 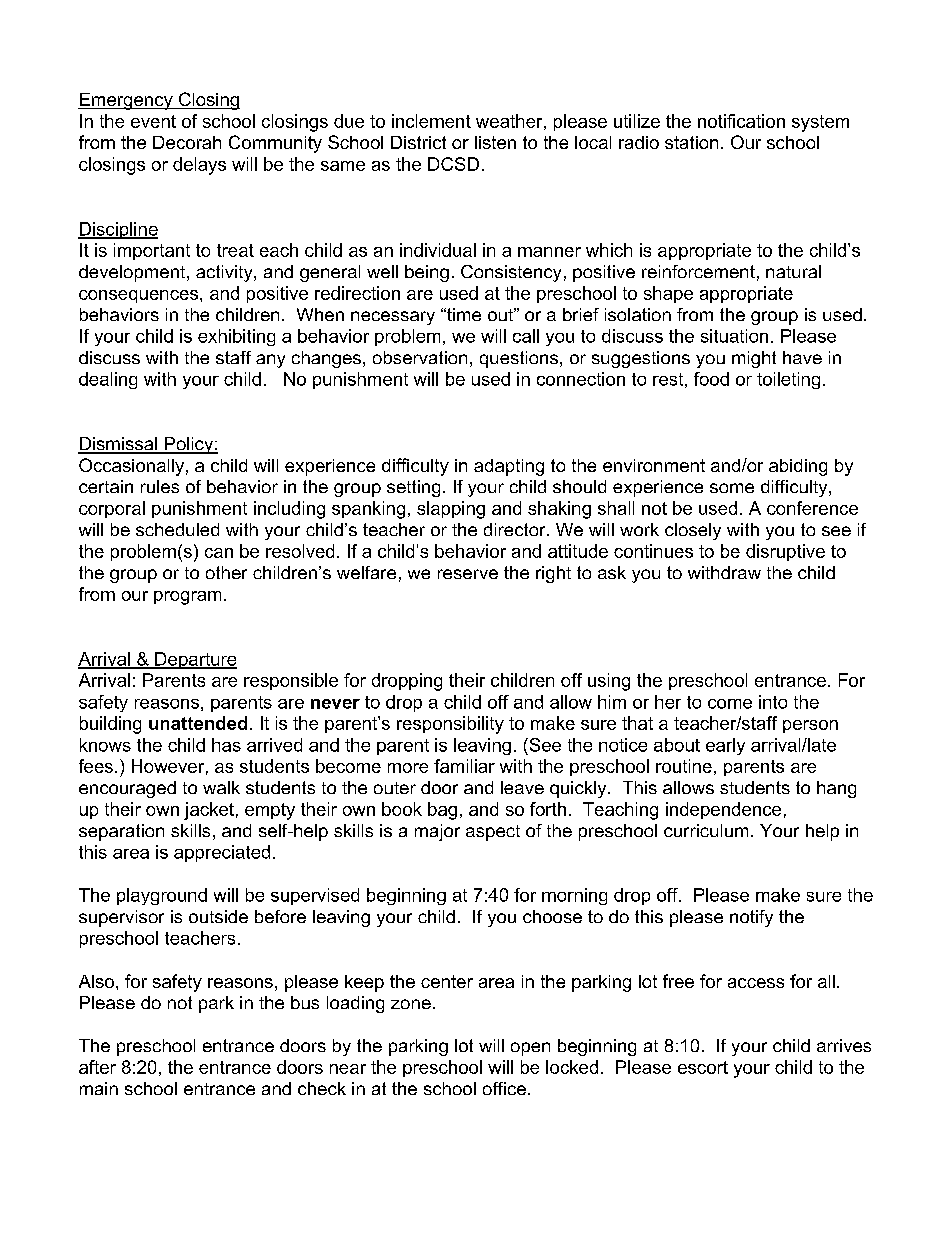 I want to click on program, so click(x=187, y=598).
